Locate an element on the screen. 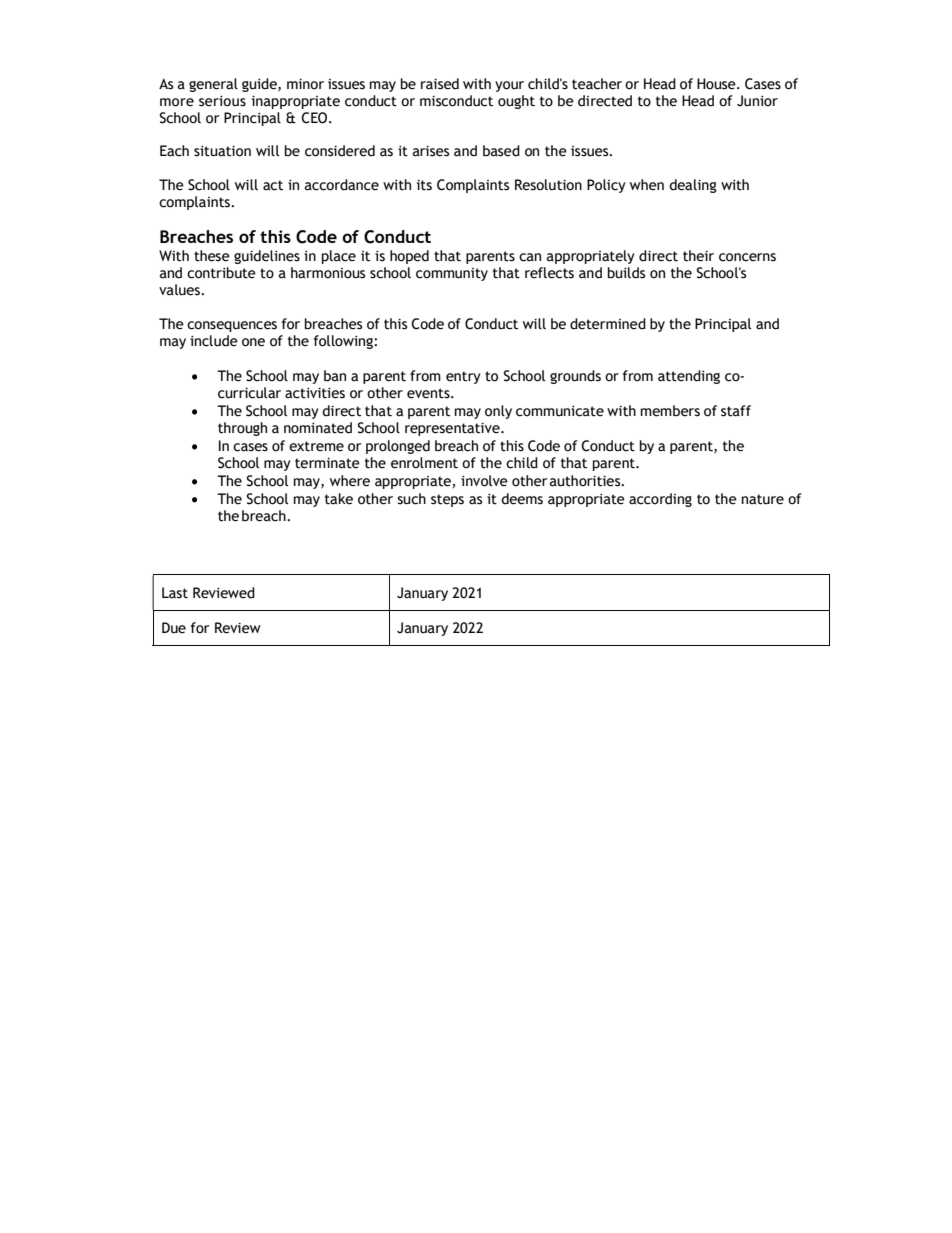 This screenshot has height=1233, width=952. steps is located at coordinates (447, 500).
